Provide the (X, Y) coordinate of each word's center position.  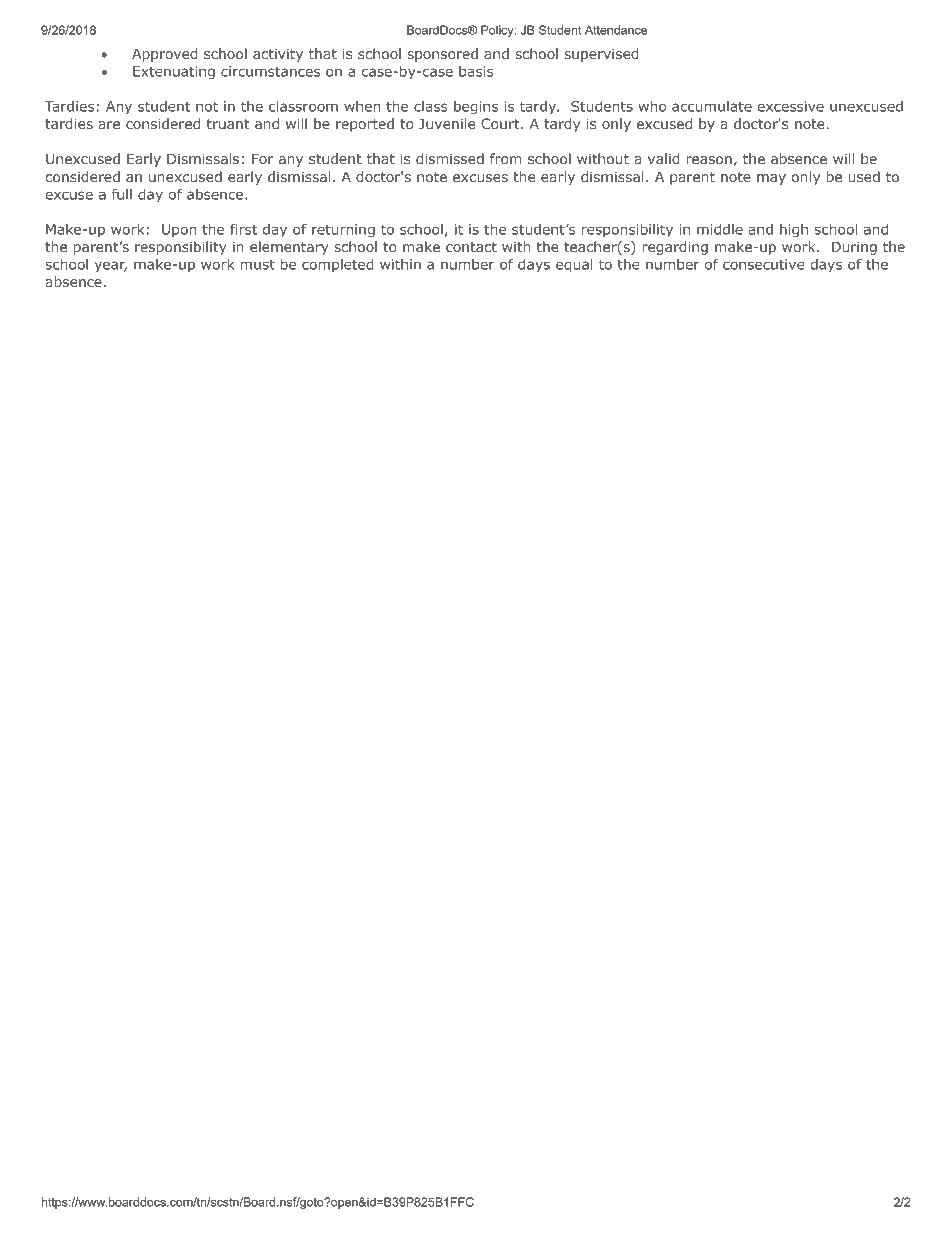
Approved (165, 55)
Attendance (616, 30)
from (506, 158)
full (122, 194)
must (257, 264)
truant (228, 124)
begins (476, 108)
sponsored (442, 55)
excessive (790, 106)
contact (471, 247)
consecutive (764, 264)
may (771, 179)
